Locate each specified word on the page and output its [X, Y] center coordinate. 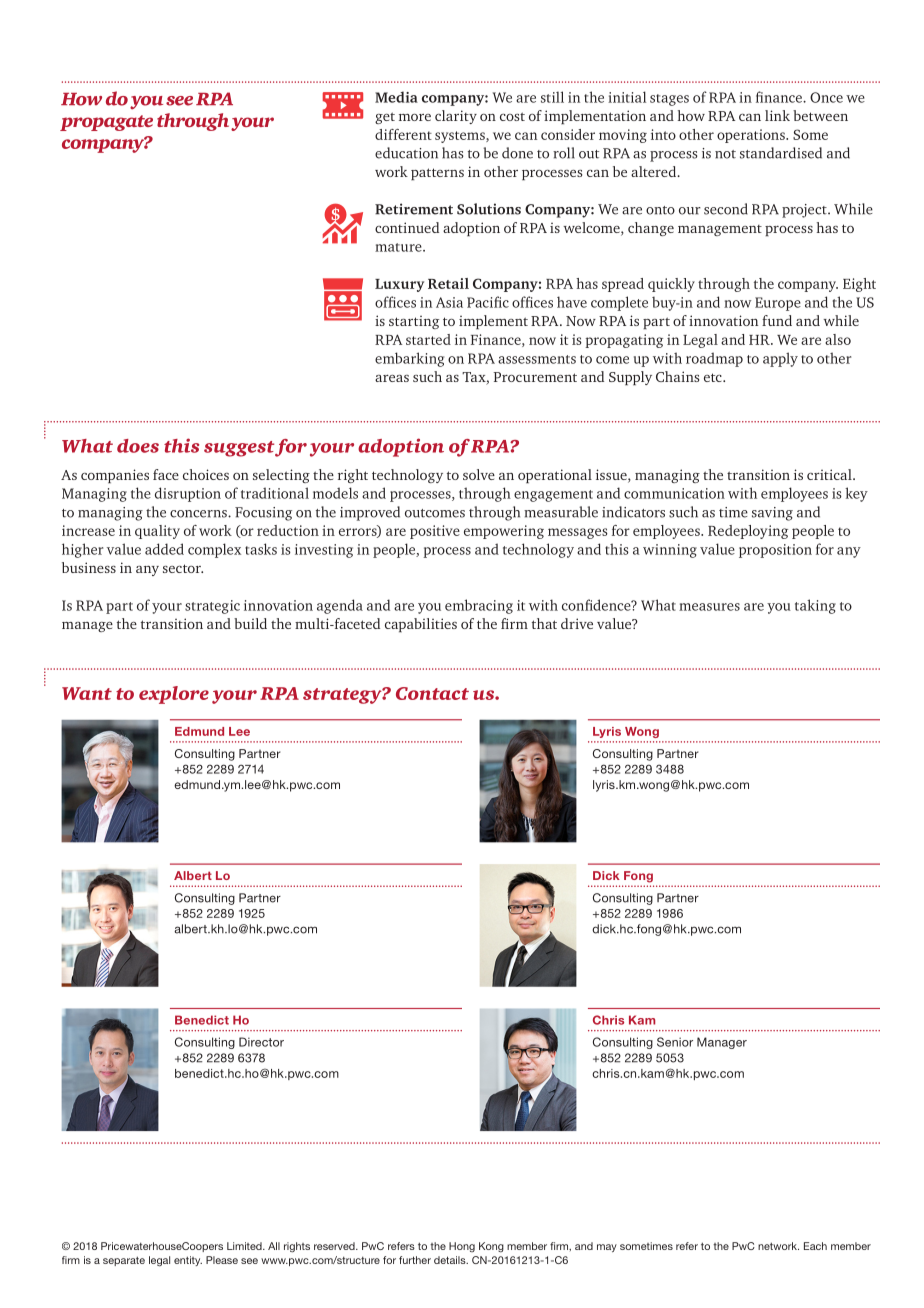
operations [752, 136]
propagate [106, 123]
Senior [675, 1042]
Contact [432, 693]
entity [188, 1261]
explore [174, 695]
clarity [456, 117]
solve [479, 474]
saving [772, 514]
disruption [188, 494]
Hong [462, 1247]
